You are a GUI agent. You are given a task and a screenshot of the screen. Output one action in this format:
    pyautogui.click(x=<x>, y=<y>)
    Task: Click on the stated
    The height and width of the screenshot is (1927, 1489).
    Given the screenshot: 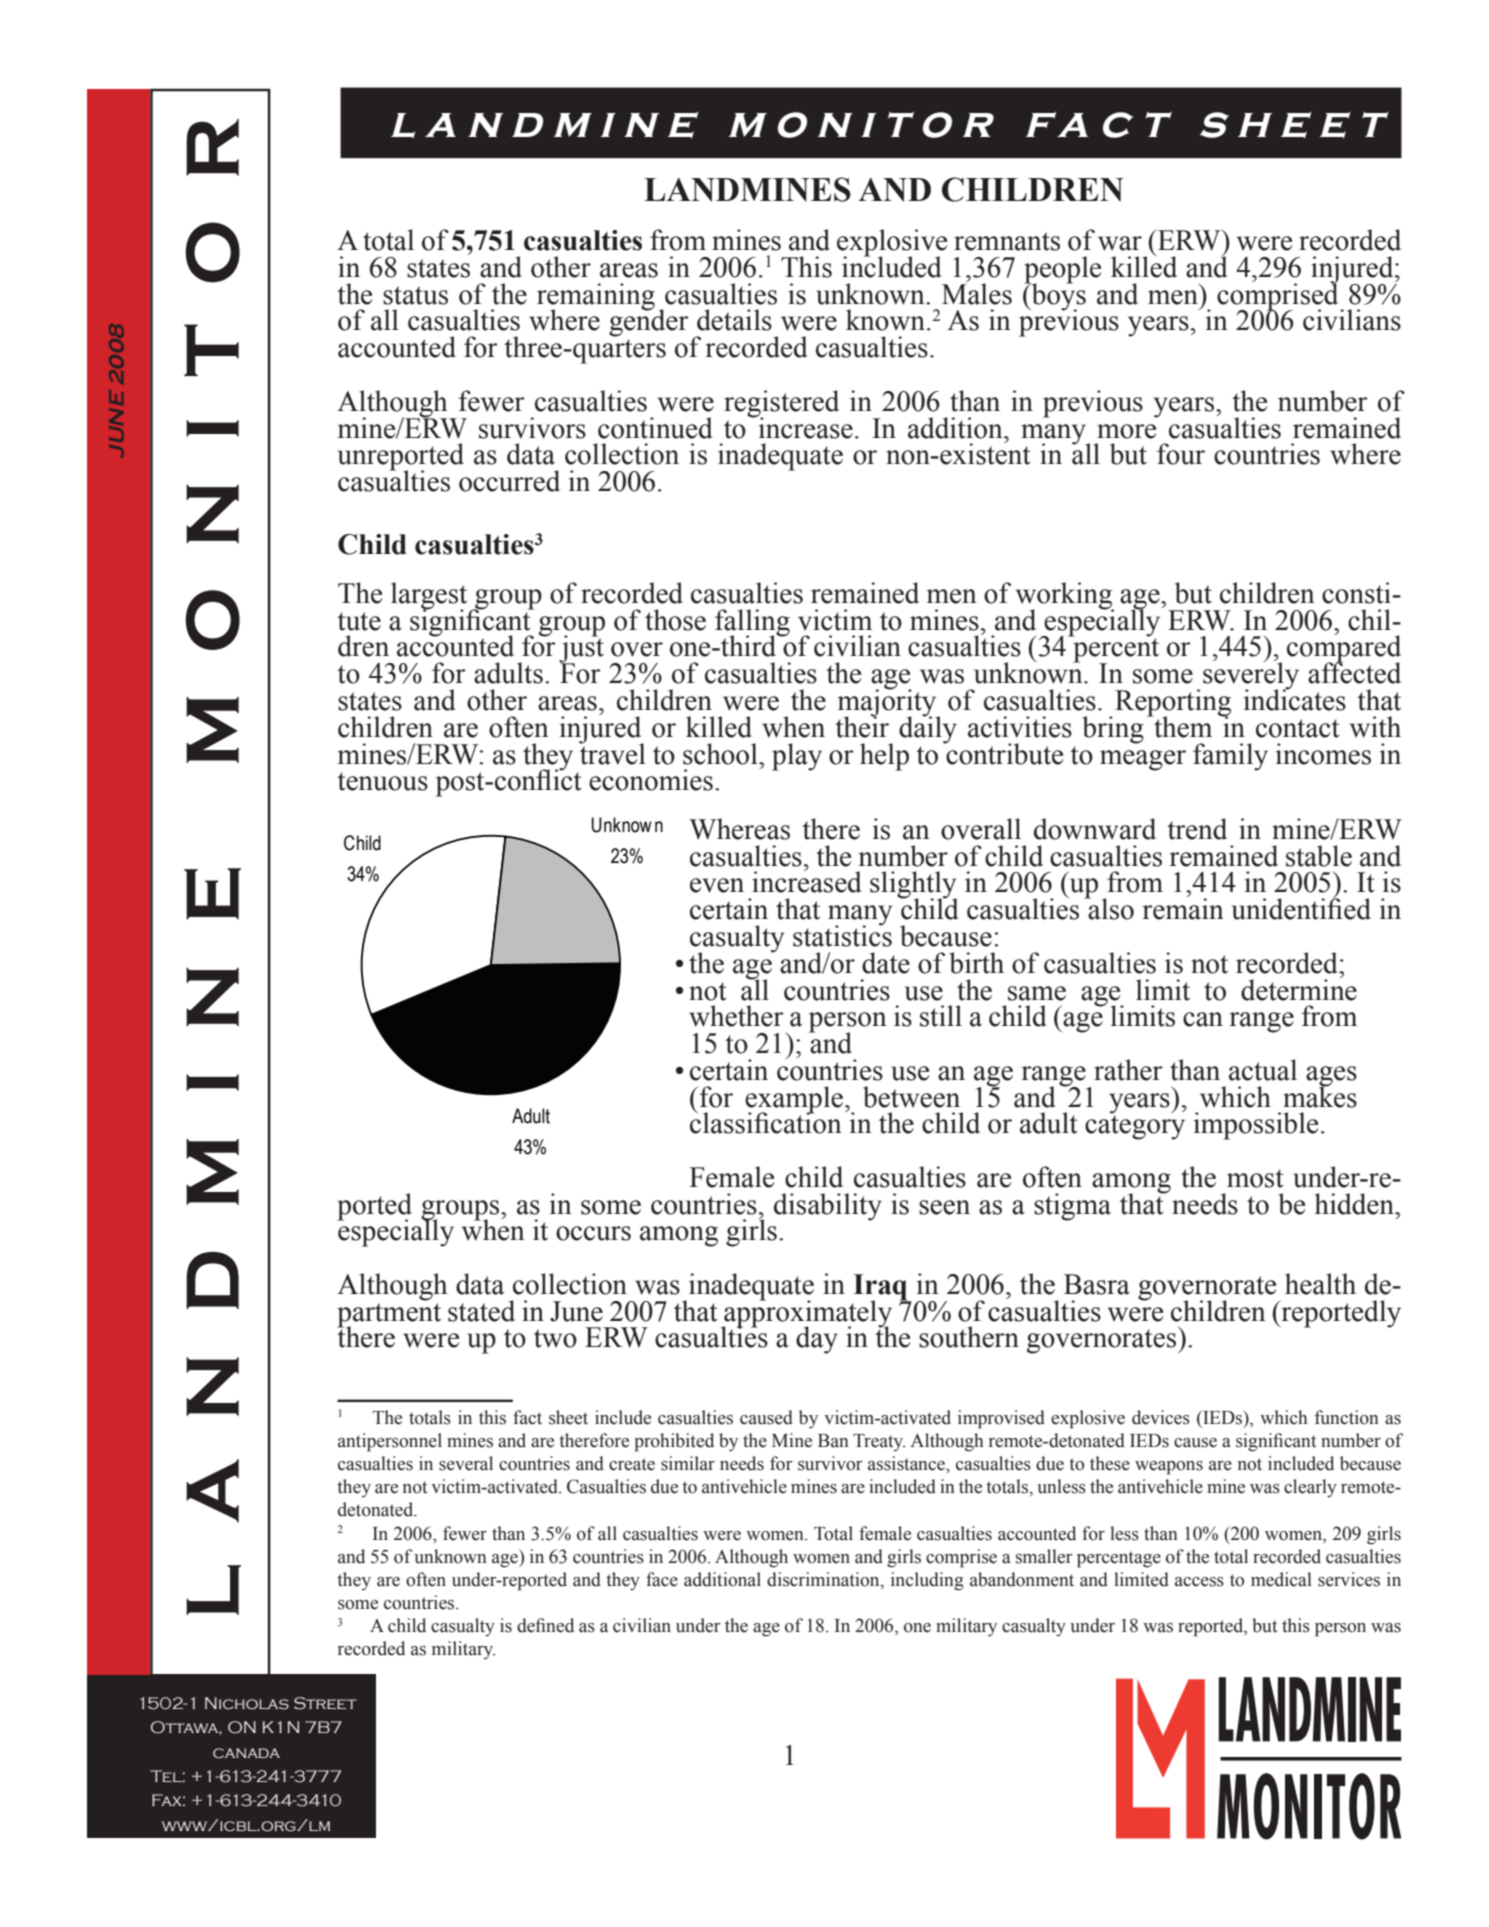 What is the action you would take?
    pyautogui.click(x=481, y=1311)
